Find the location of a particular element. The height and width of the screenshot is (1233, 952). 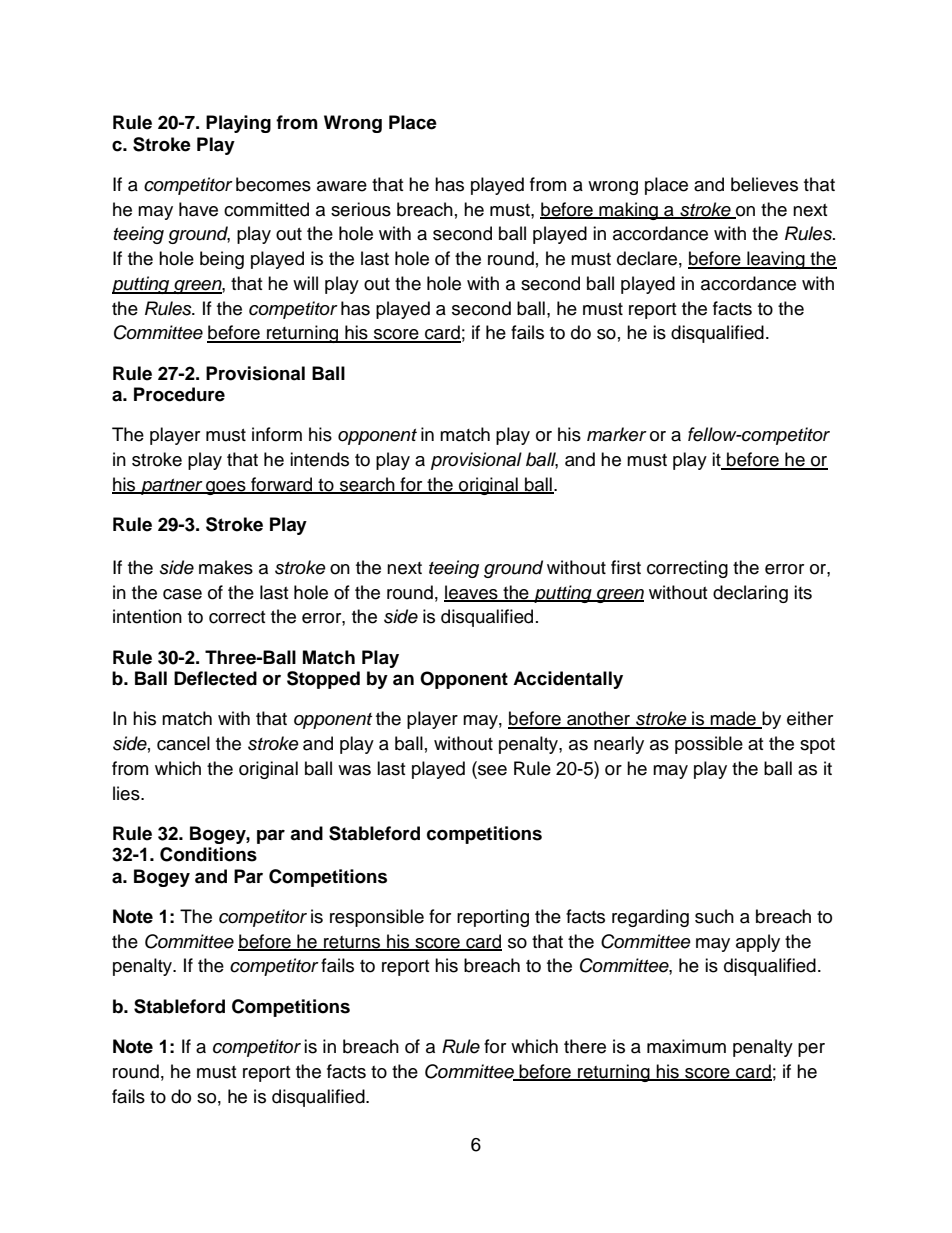

there is located at coordinates (585, 1046).
